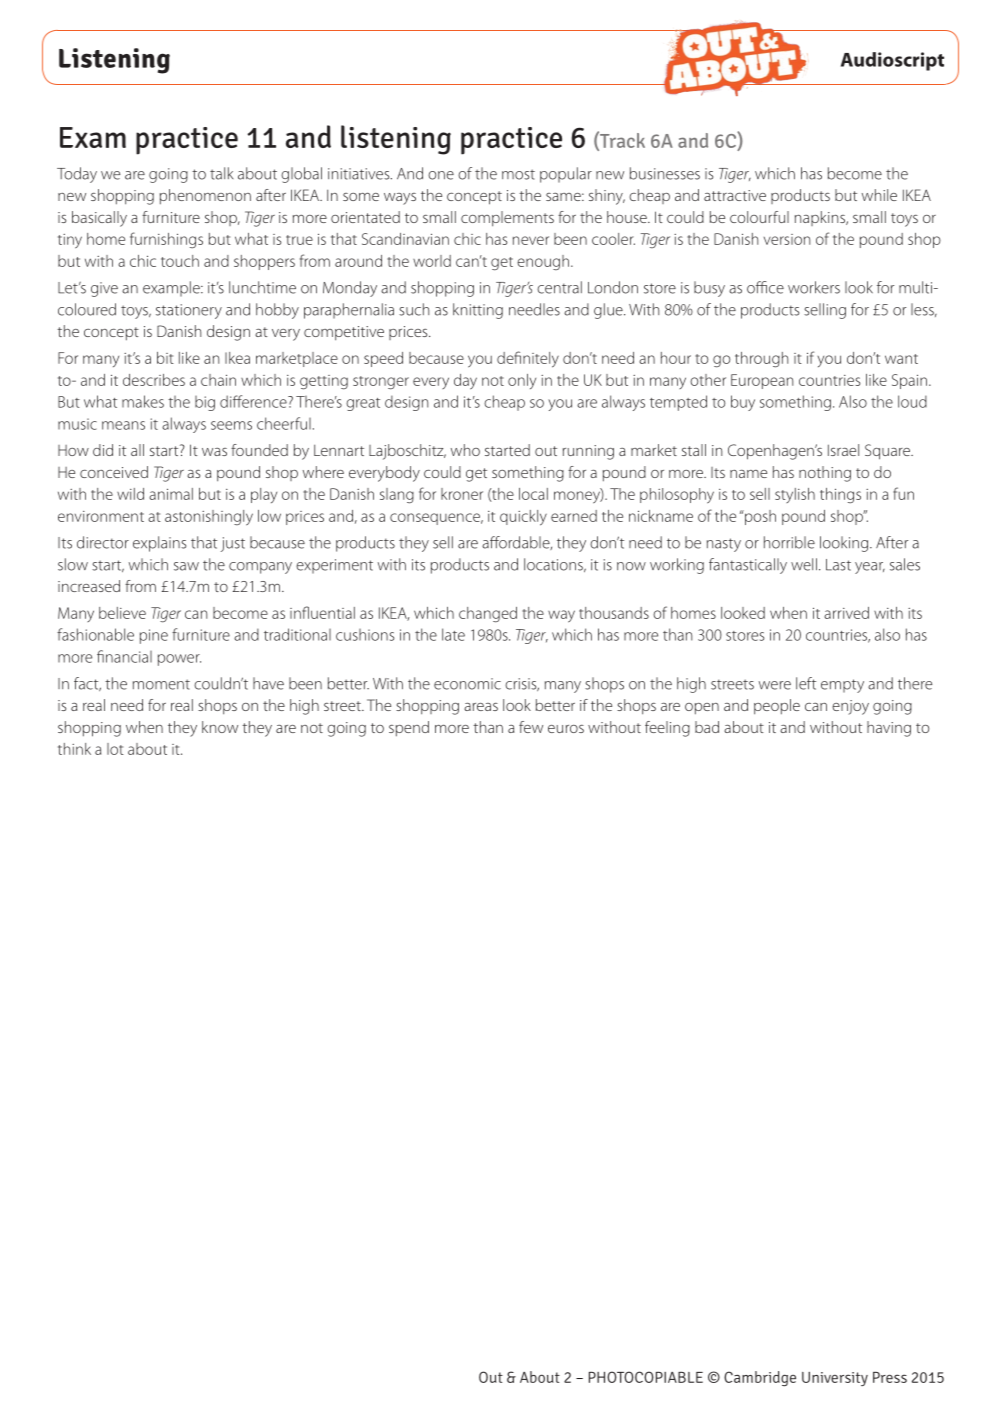 This screenshot has width=1002, height=1417. I want to click on phenomenon, so click(205, 196).
